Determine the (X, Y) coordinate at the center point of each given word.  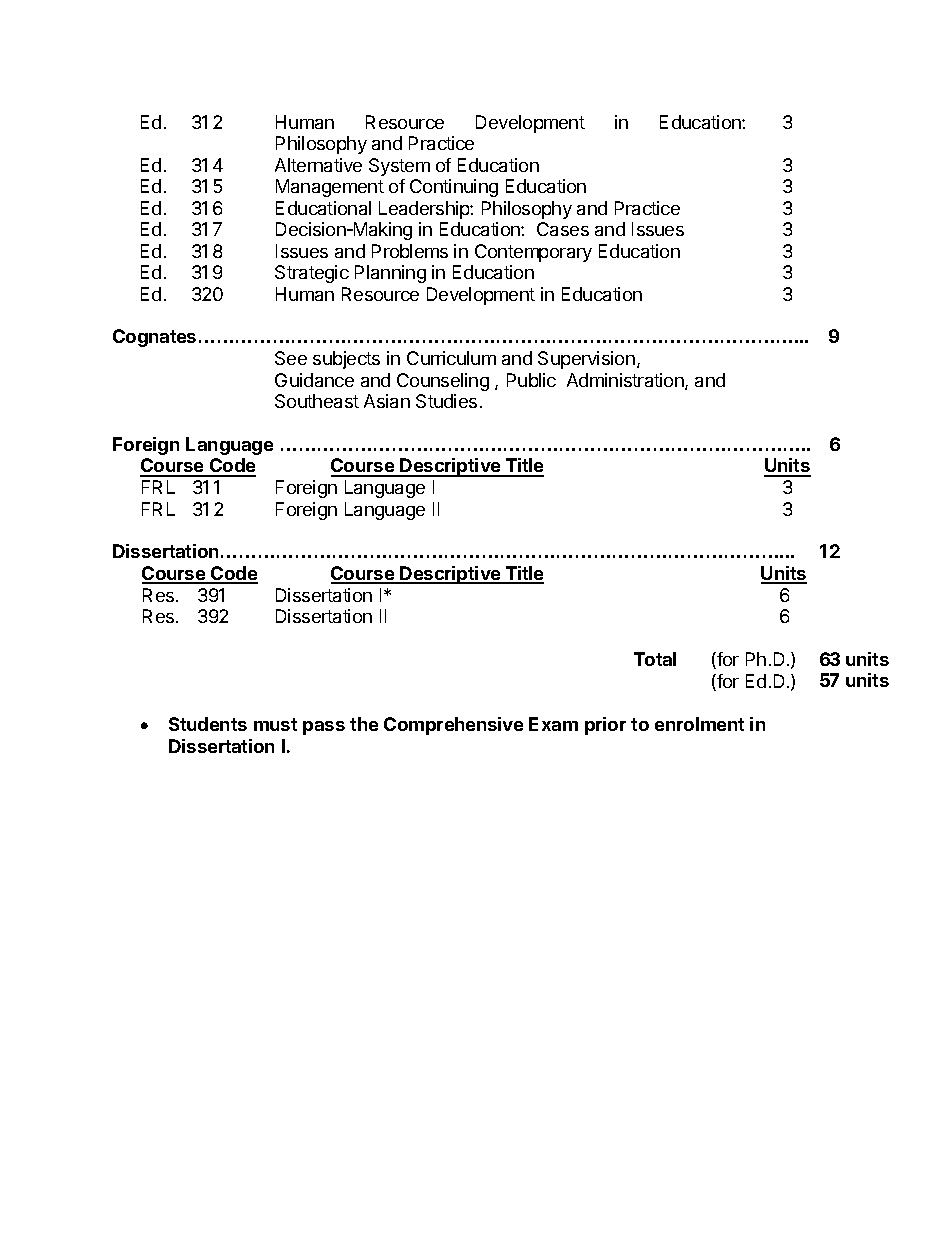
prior (605, 726)
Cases (563, 229)
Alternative (318, 165)
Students (208, 724)
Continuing (454, 188)
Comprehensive (453, 726)
